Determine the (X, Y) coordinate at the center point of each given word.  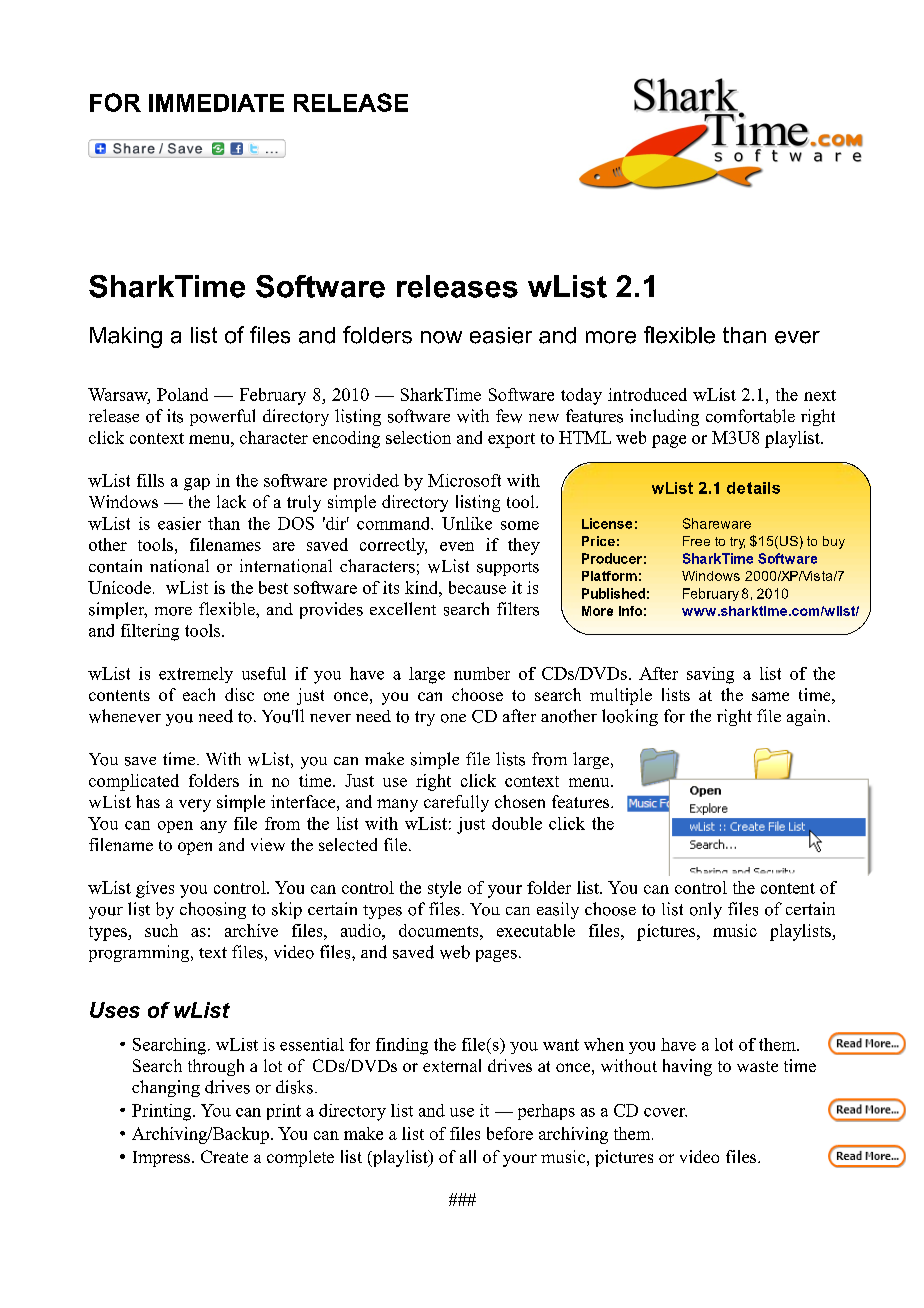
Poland (182, 394)
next (820, 395)
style (444, 889)
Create (224, 1156)
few (509, 416)
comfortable (750, 416)
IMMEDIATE (216, 103)
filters (518, 609)
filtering (150, 632)
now (441, 337)
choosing (213, 910)
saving (710, 675)
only (706, 910)
